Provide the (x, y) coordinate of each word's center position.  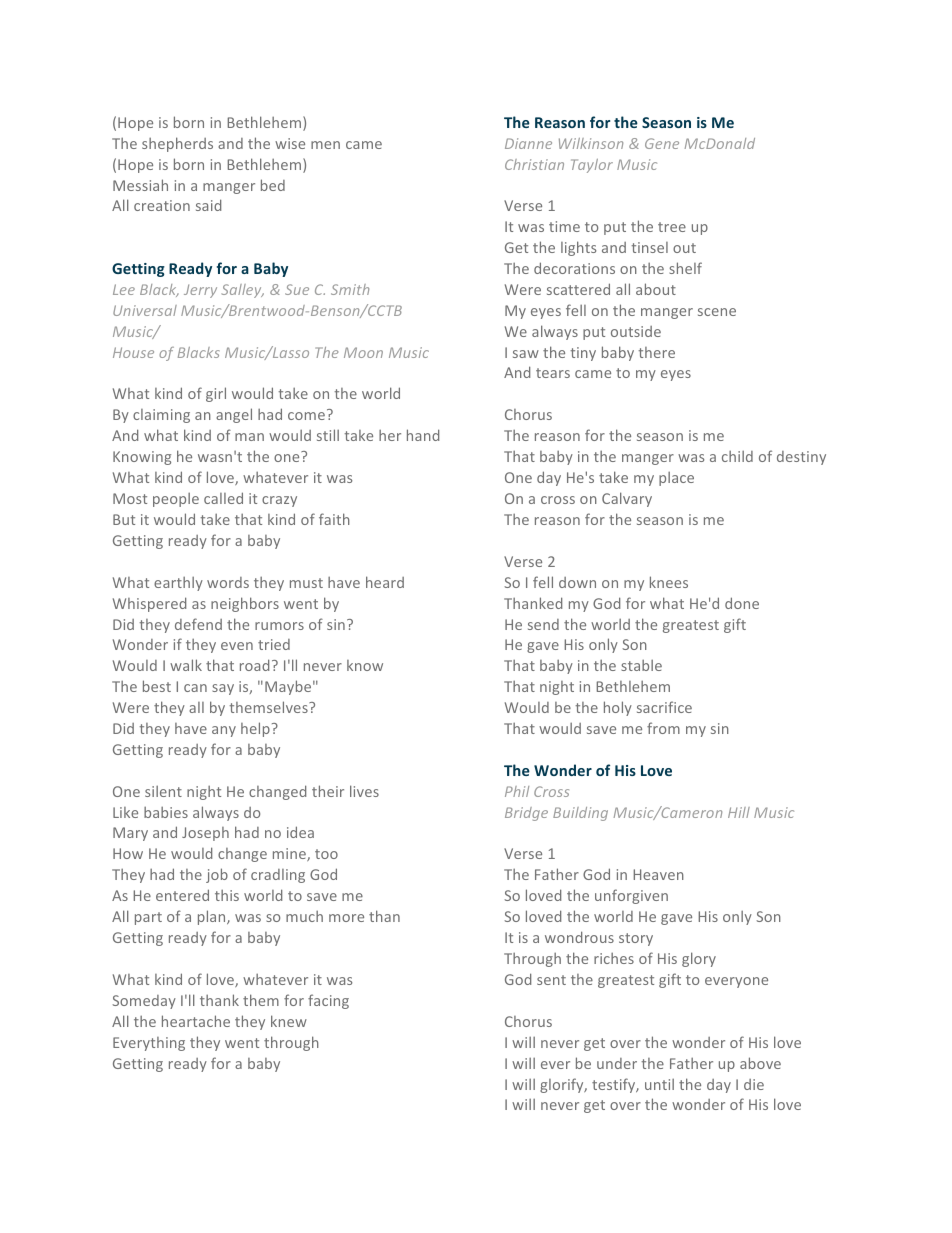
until (659, 1084)
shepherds (177, 144)
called (223, 498)
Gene (662, 143)
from (663, 728)
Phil (517, 791)
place (676, 478)
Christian (534, 164)
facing (328, 1001)
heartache (196, 1021)
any (224, 731)
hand (423, 435)
